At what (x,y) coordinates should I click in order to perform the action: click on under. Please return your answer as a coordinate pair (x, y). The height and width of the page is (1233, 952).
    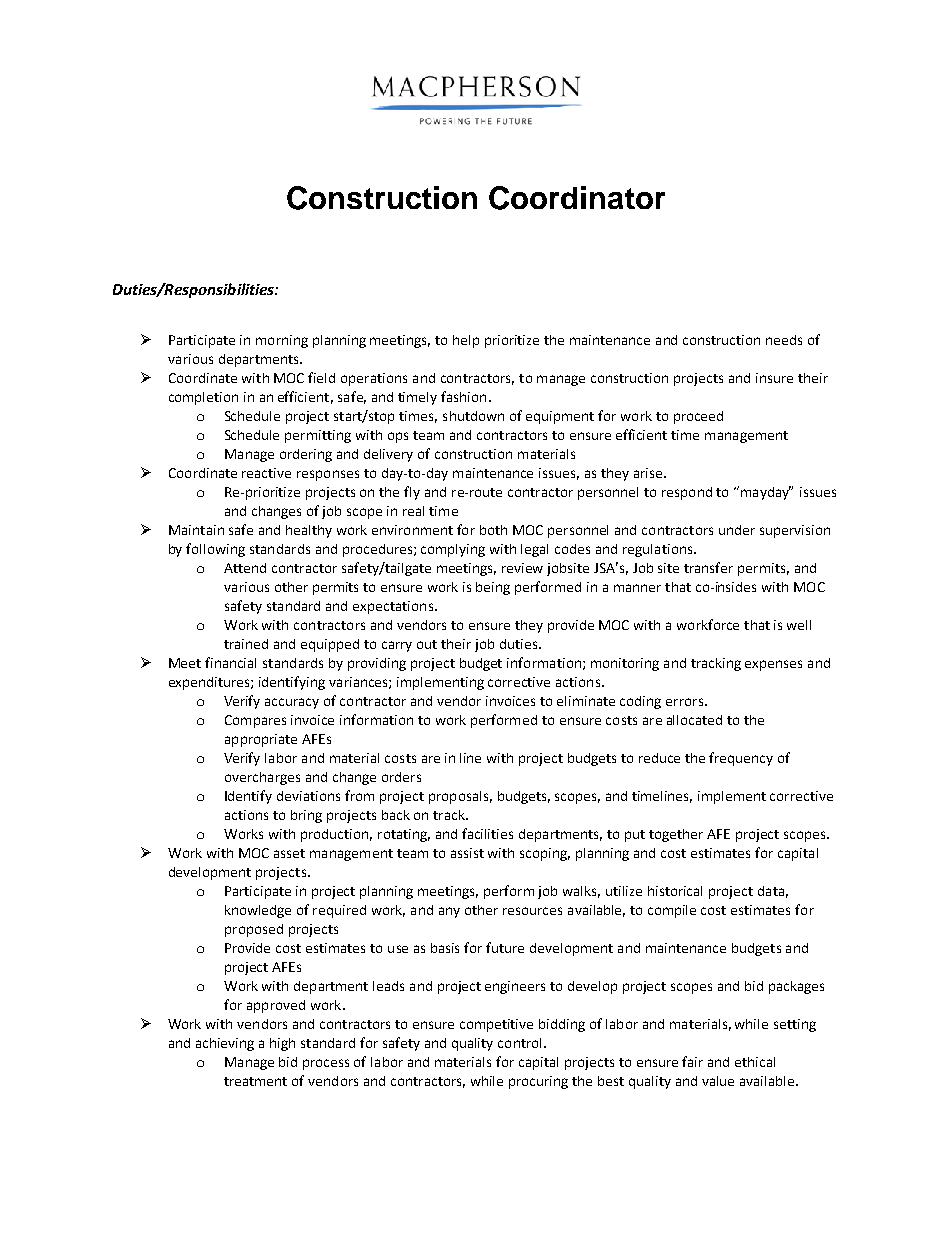
    Looking at the image, I should click on (737, 530).
